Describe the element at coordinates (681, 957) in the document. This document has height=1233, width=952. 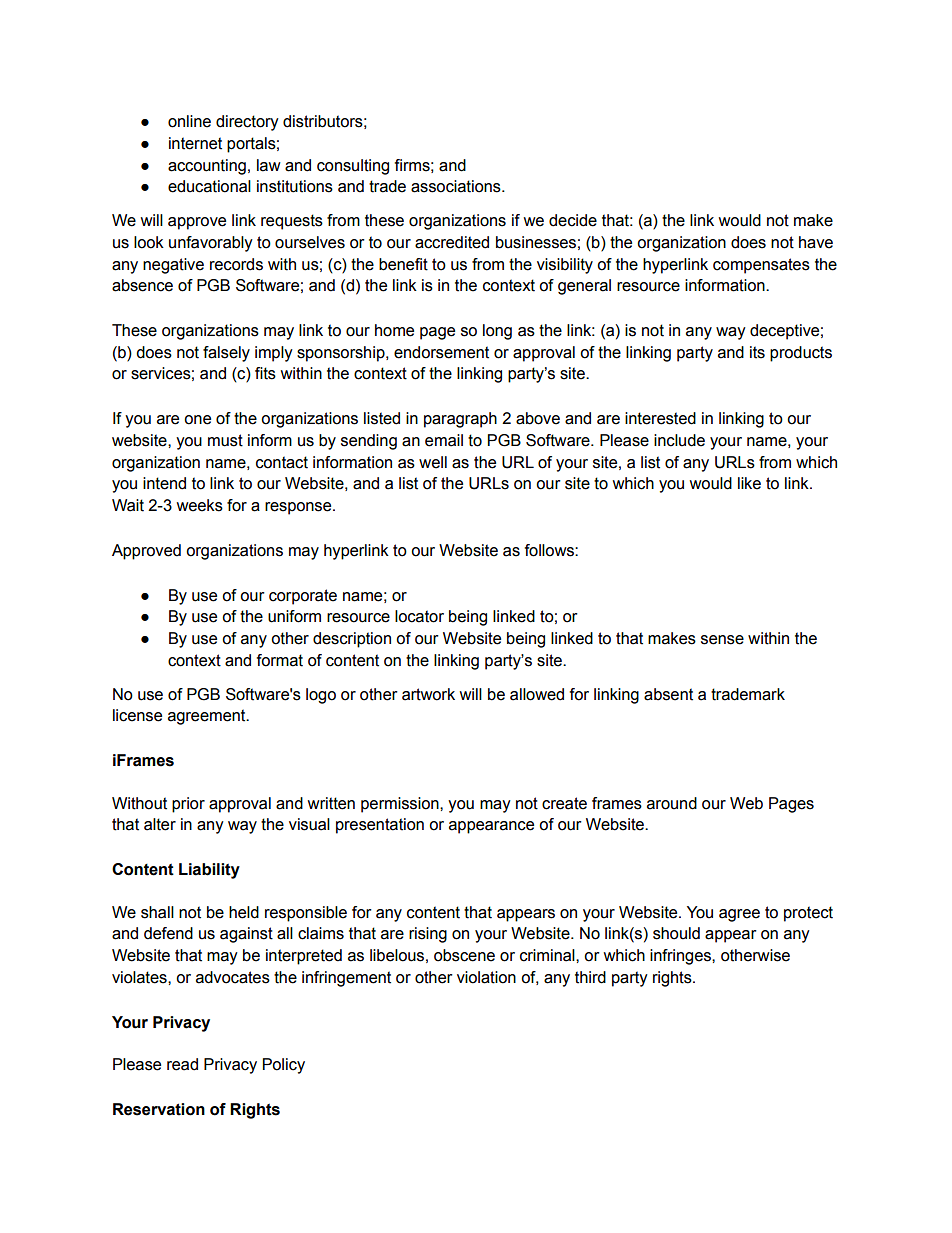
I see `infringes` at that location.
